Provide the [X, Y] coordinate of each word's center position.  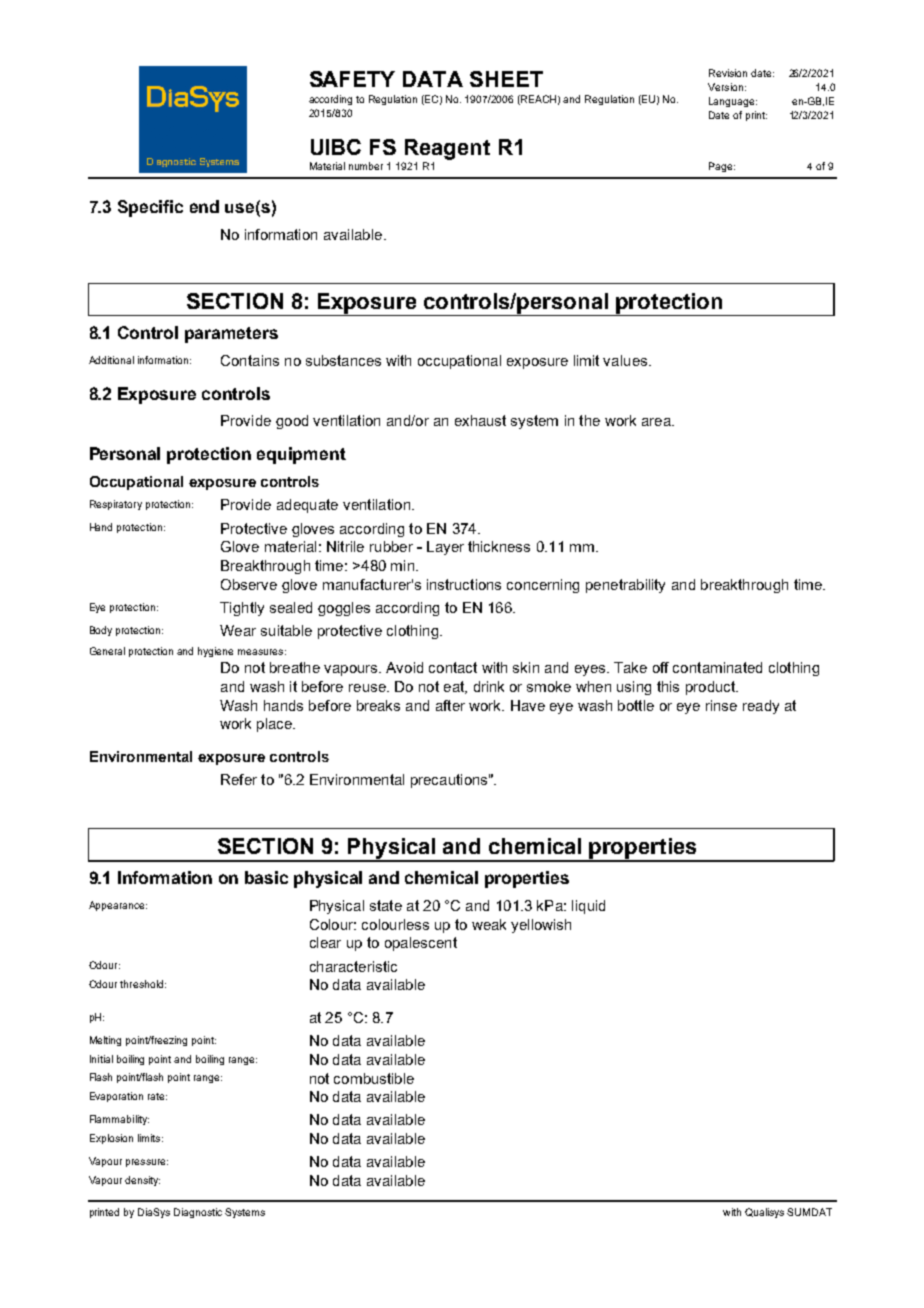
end [204, 206]
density [142, 1181]
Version [725, 87]
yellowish [541, 926]
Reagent [447, 149]
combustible [374, 1078]
